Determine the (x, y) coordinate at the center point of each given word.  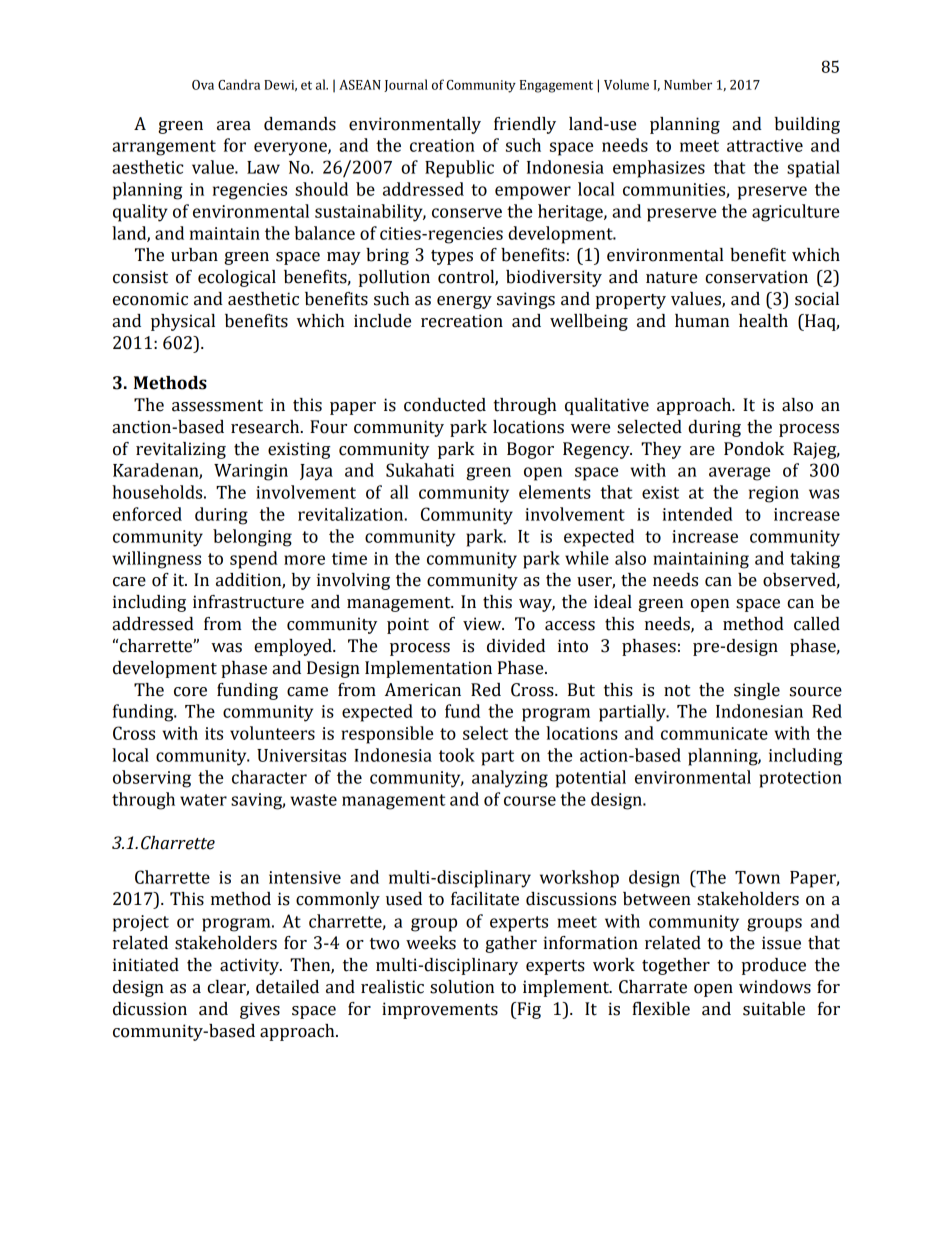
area (234, 126)
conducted (445, 405)
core (190, 692)
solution (462, 987)
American (423, 690)
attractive (765, 145)
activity (250, 966)
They (661, 450)
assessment (217, 406)
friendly (525, 125)
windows (775, 987)
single (757, 691)
